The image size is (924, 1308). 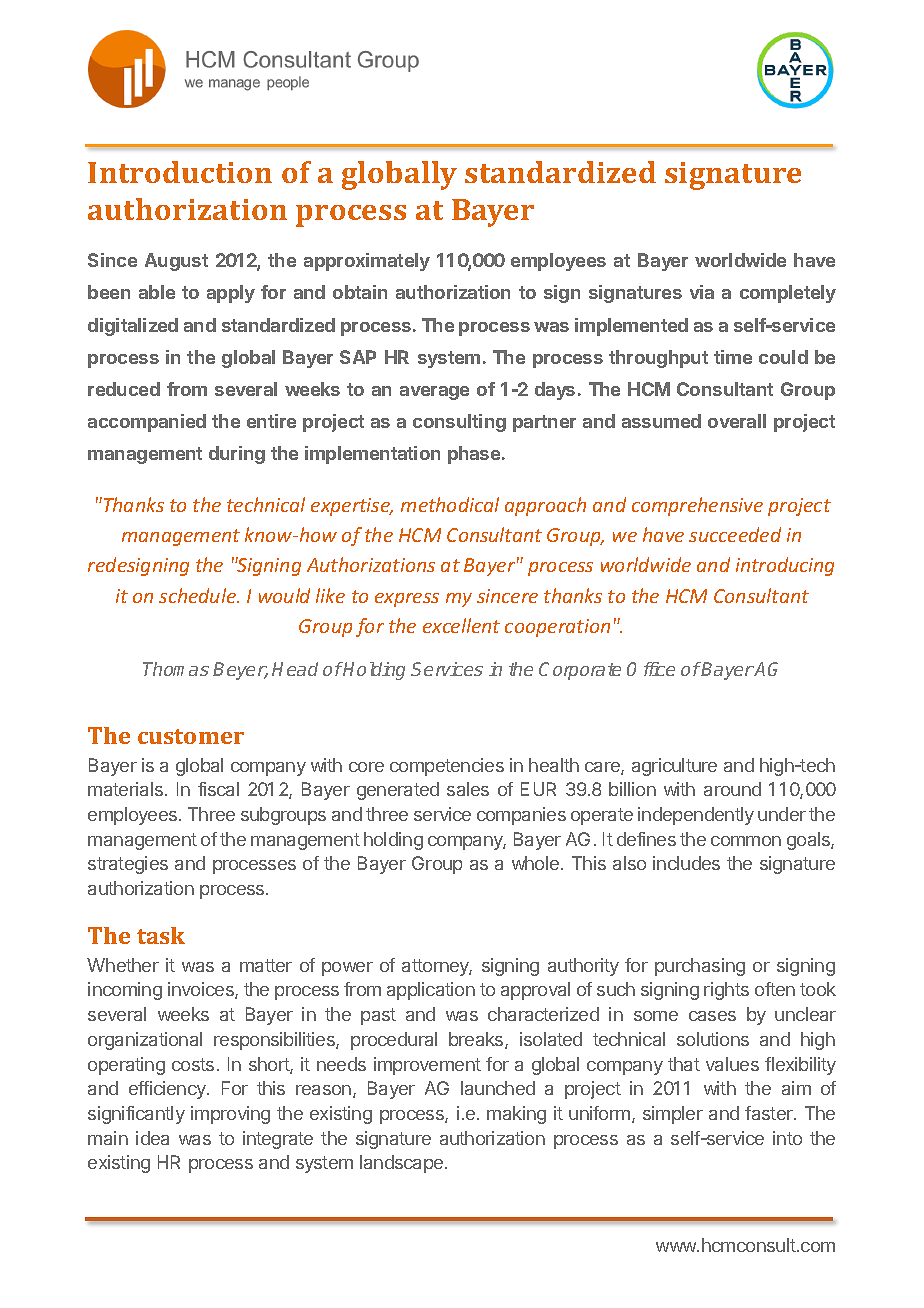 I want to click on Thomas, so click(x=176, y=669).
